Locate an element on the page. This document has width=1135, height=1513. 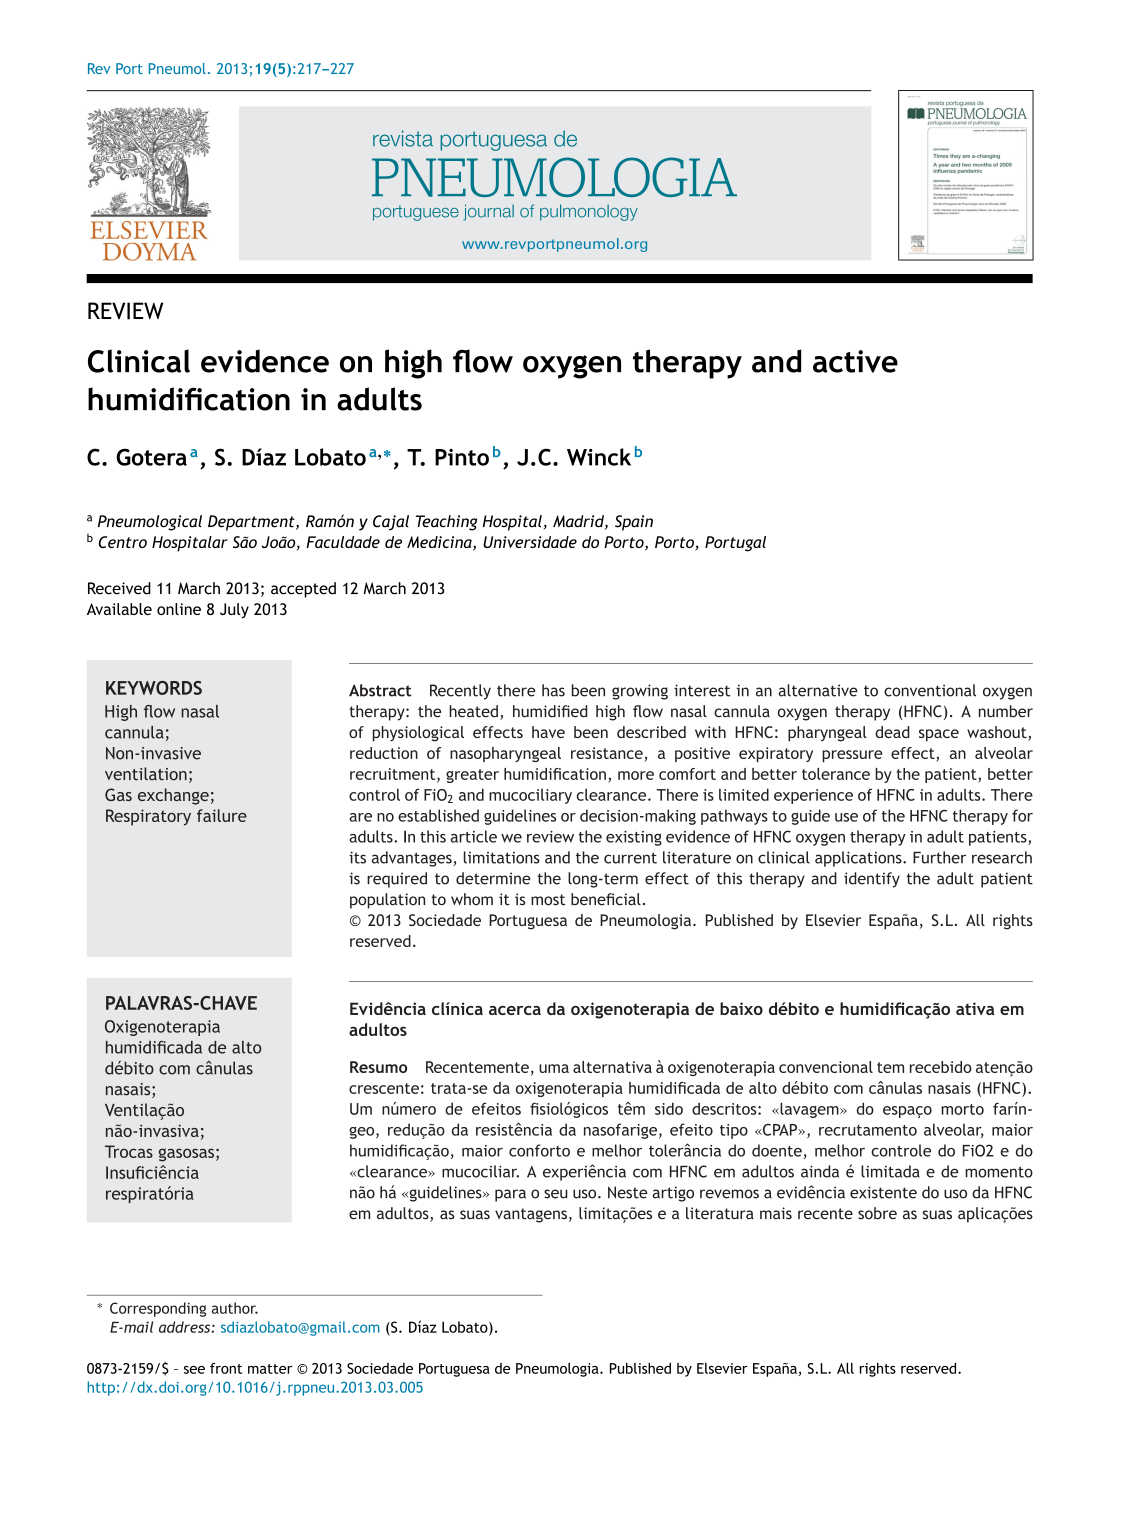
active is located at coordinates (855, 361).
